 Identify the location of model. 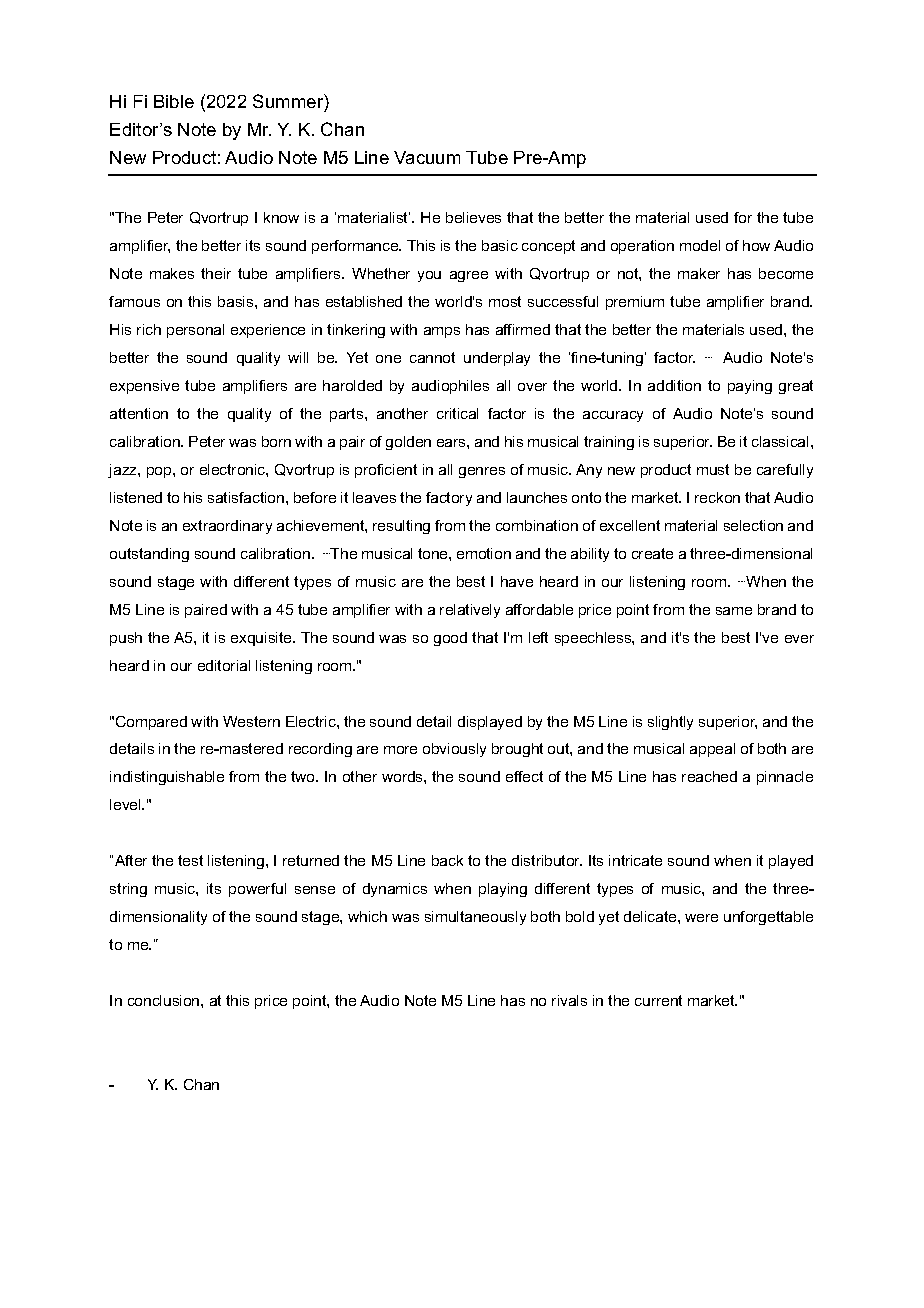
(700, 245).
